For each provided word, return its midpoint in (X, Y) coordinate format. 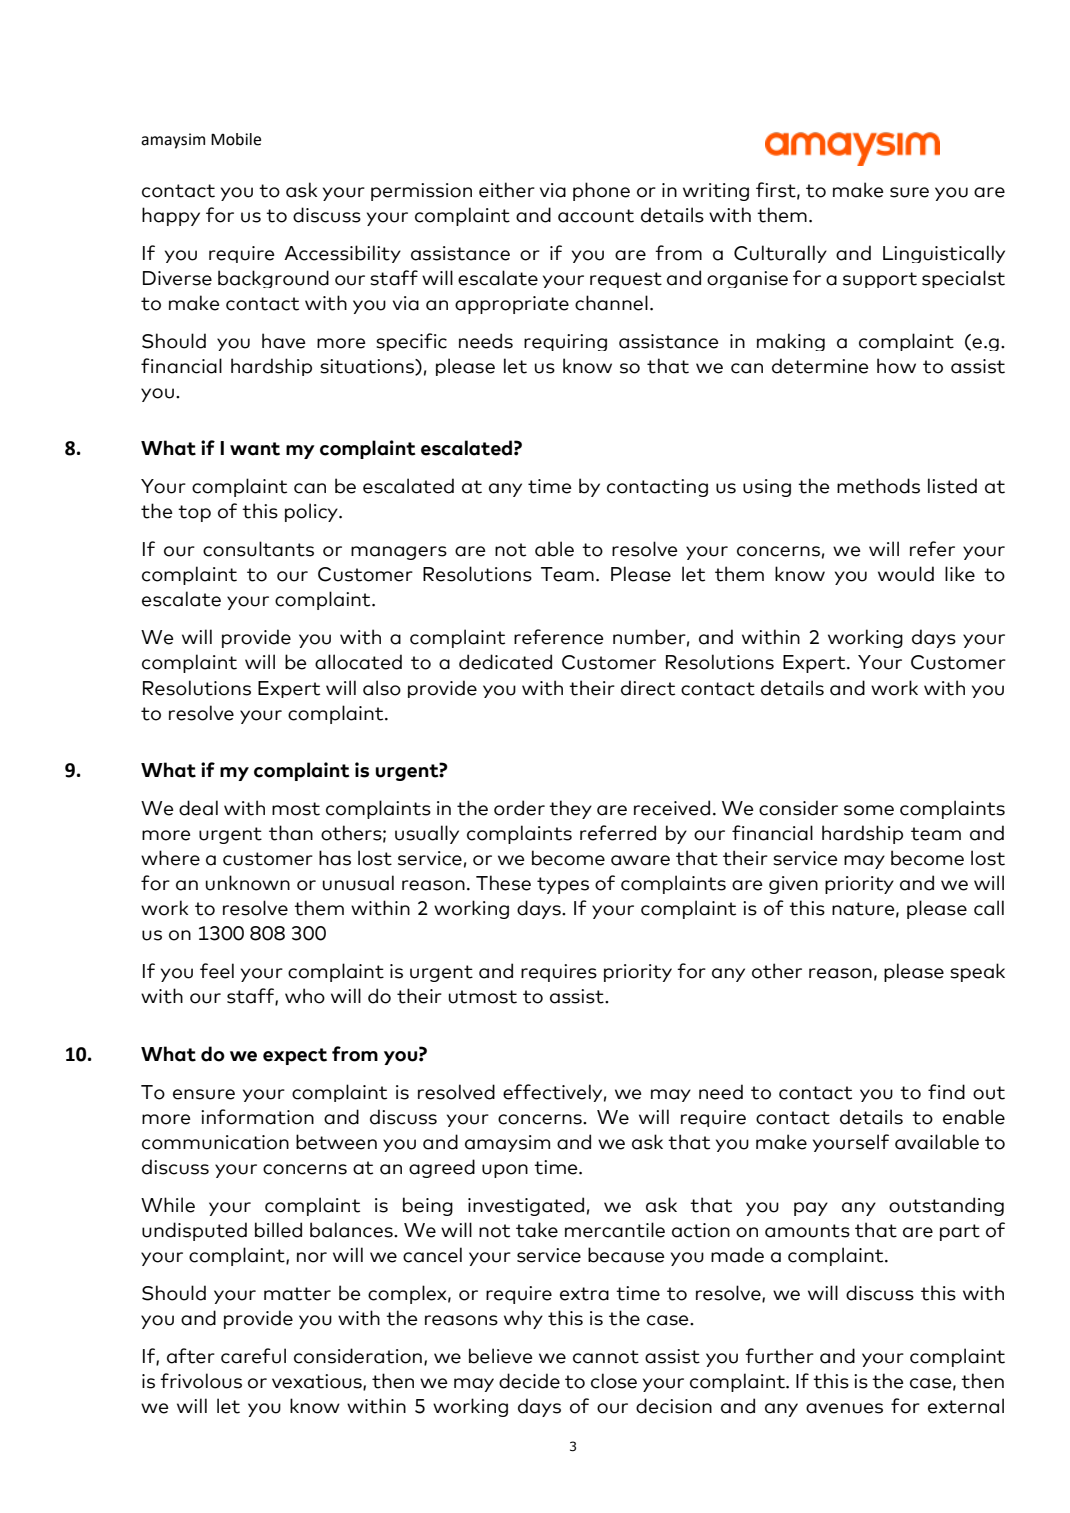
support (880, 280)
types (563, 885)
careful (253, 1356)
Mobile (236, 139)
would (906, 574)
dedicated (505, 662)
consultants (258, 549)
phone (601, 191)
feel (217, 971)
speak (977, 972)
